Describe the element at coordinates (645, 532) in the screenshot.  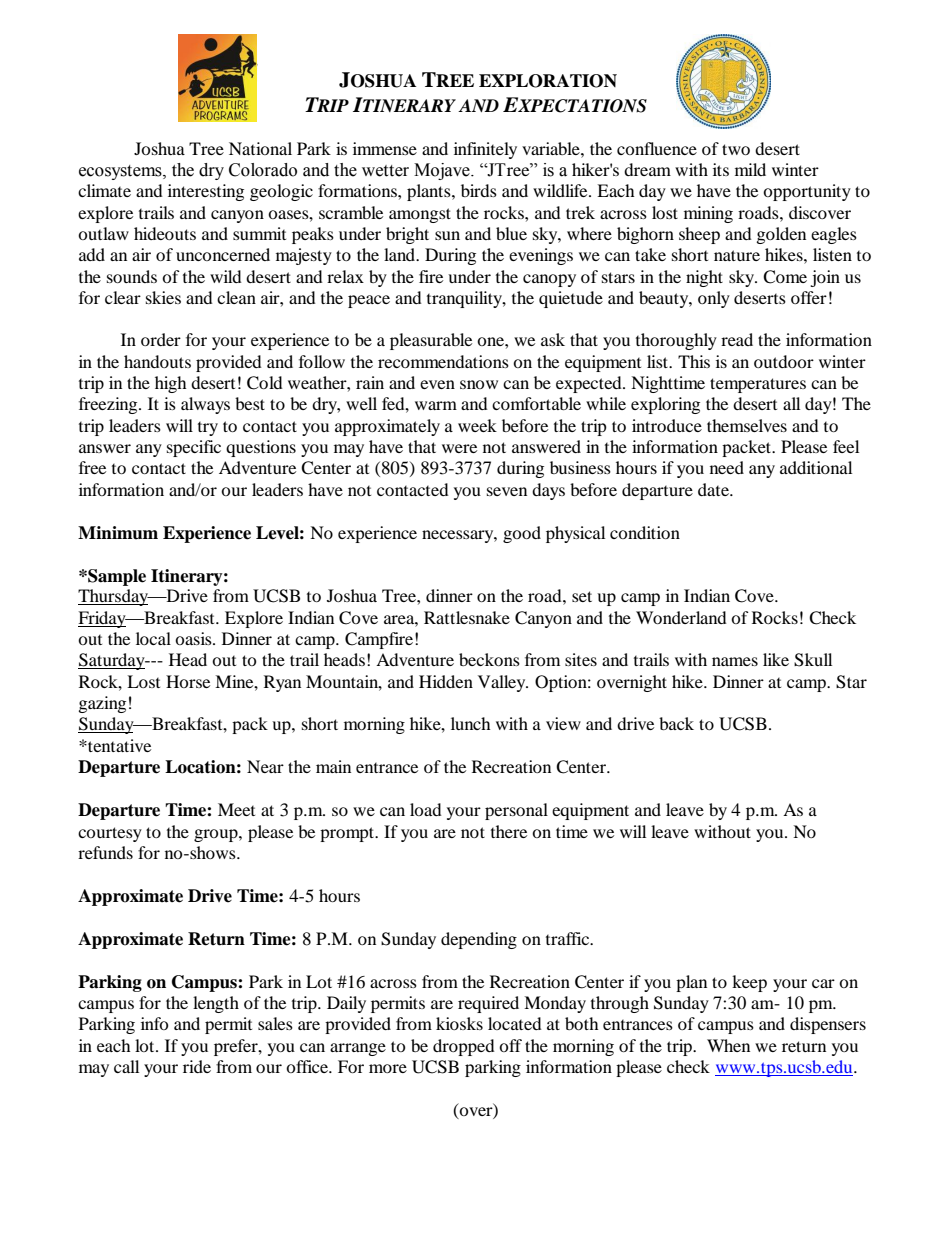
I see `condition` at that location.
